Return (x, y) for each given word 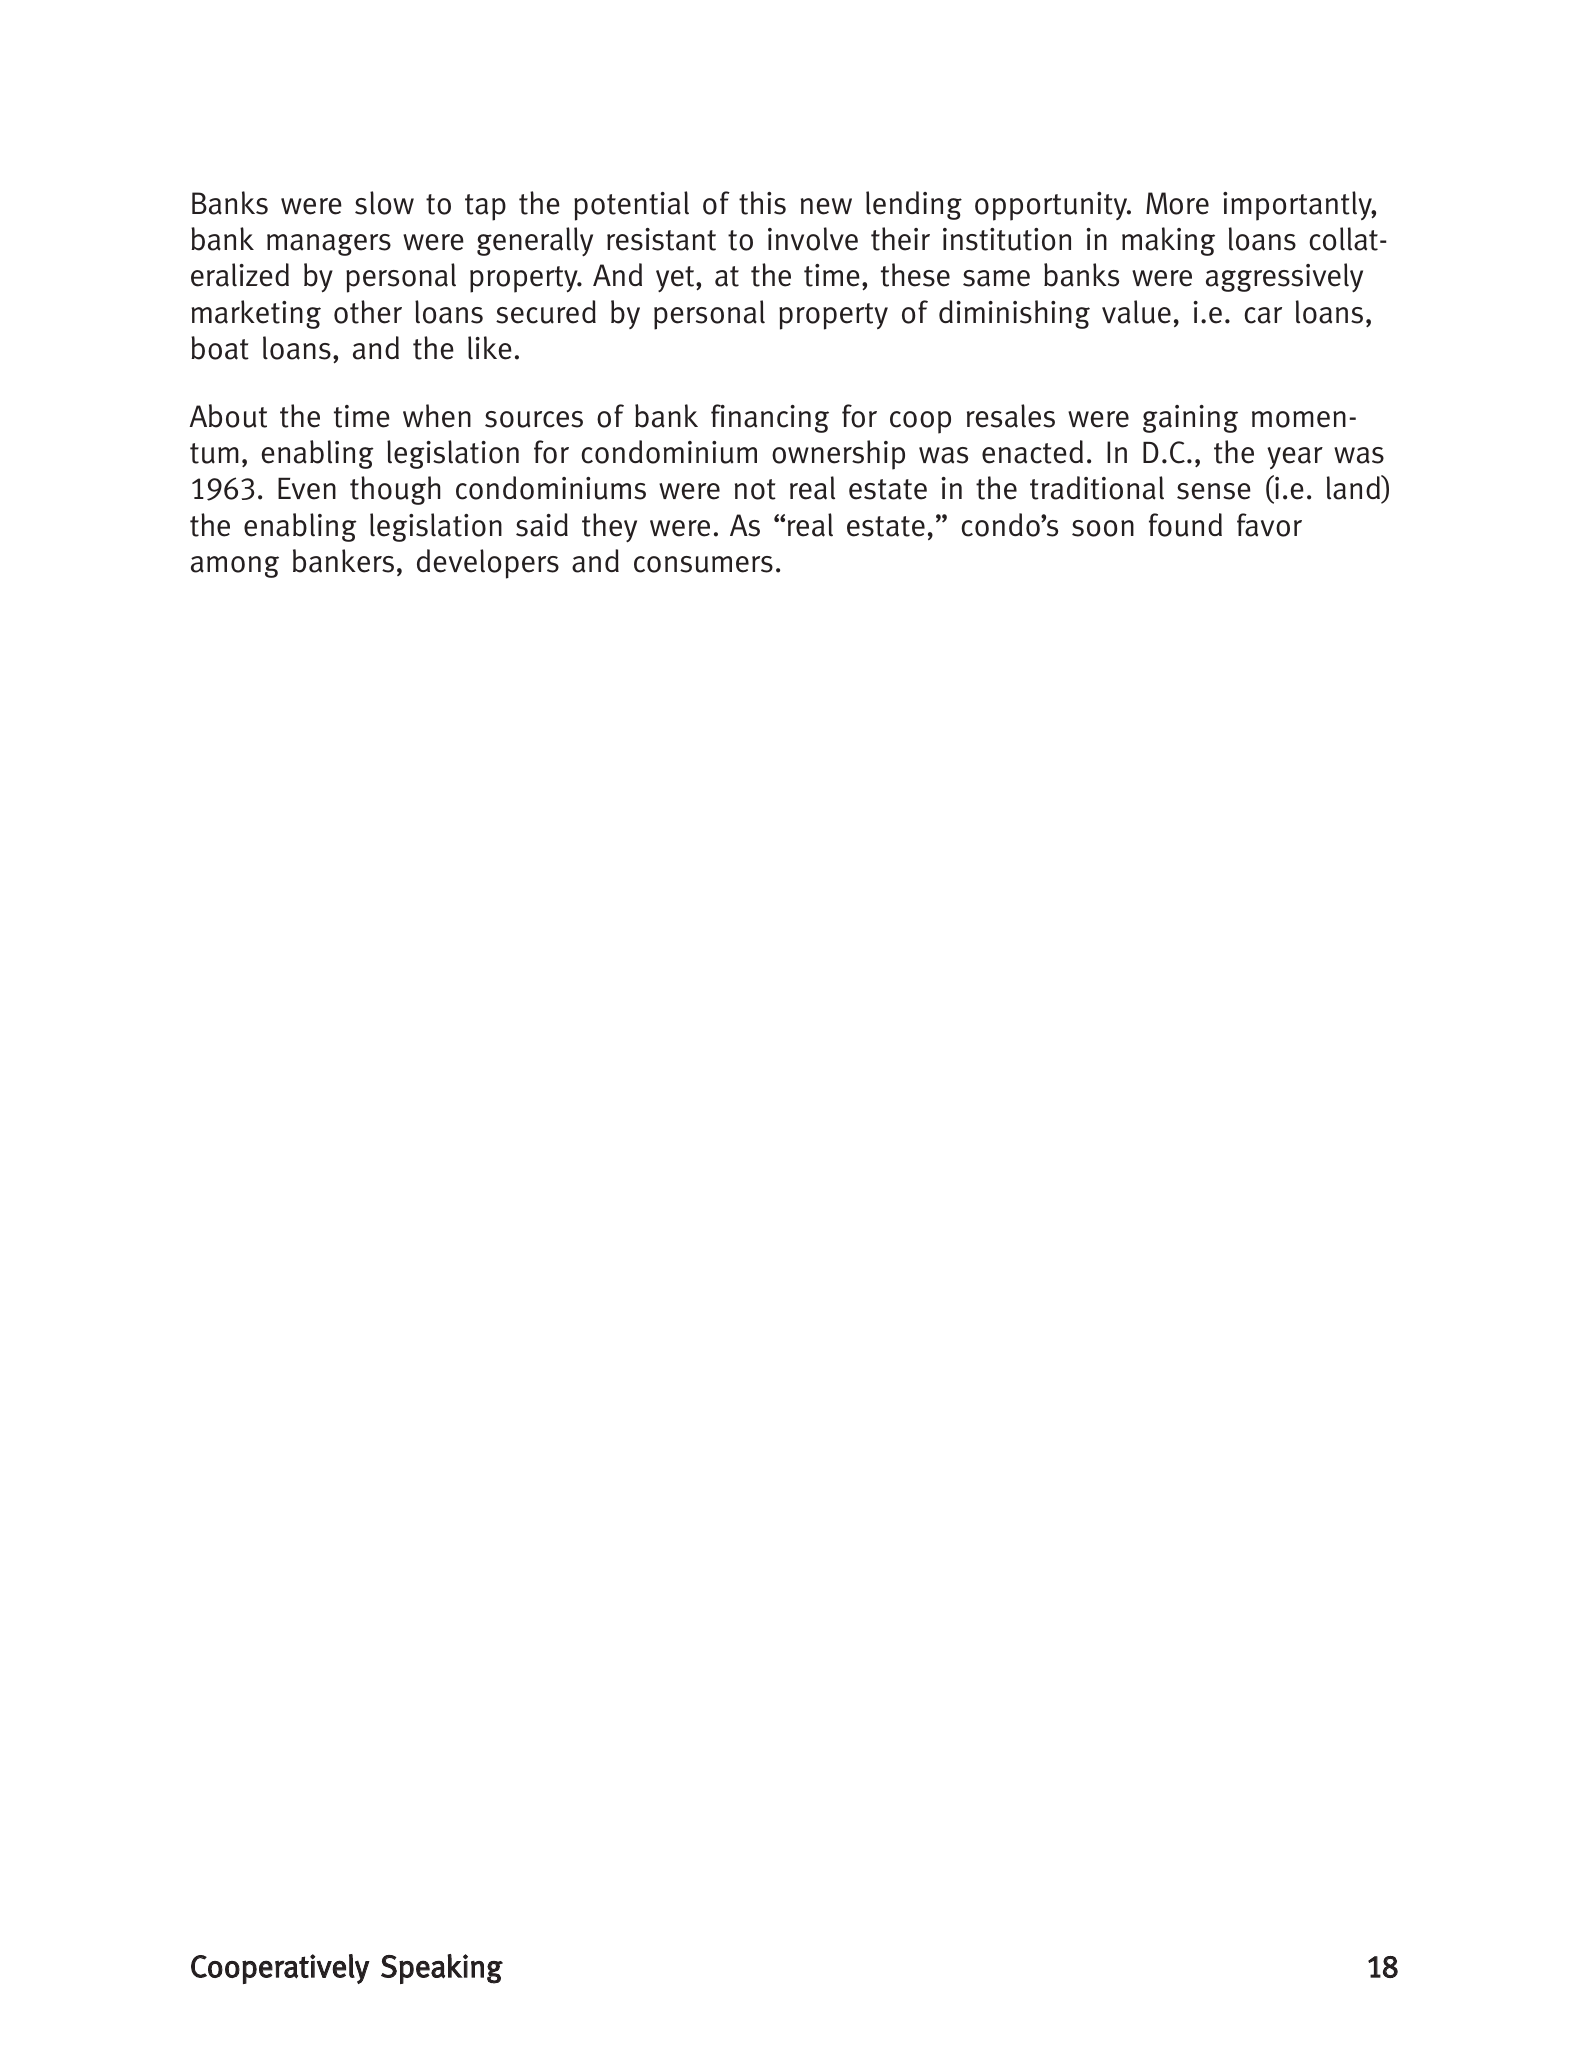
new (826, 206)
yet (676, 279)
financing (770, 418)
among (235, 567)
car (1263, 315)
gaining (1190, 419)
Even (307, 488)
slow (384, 203)
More (1177, 203)
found (1185, 525)
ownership (838, 455)
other (368, 312)
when (437, 416)
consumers (703, 564)
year (1295, 458)
